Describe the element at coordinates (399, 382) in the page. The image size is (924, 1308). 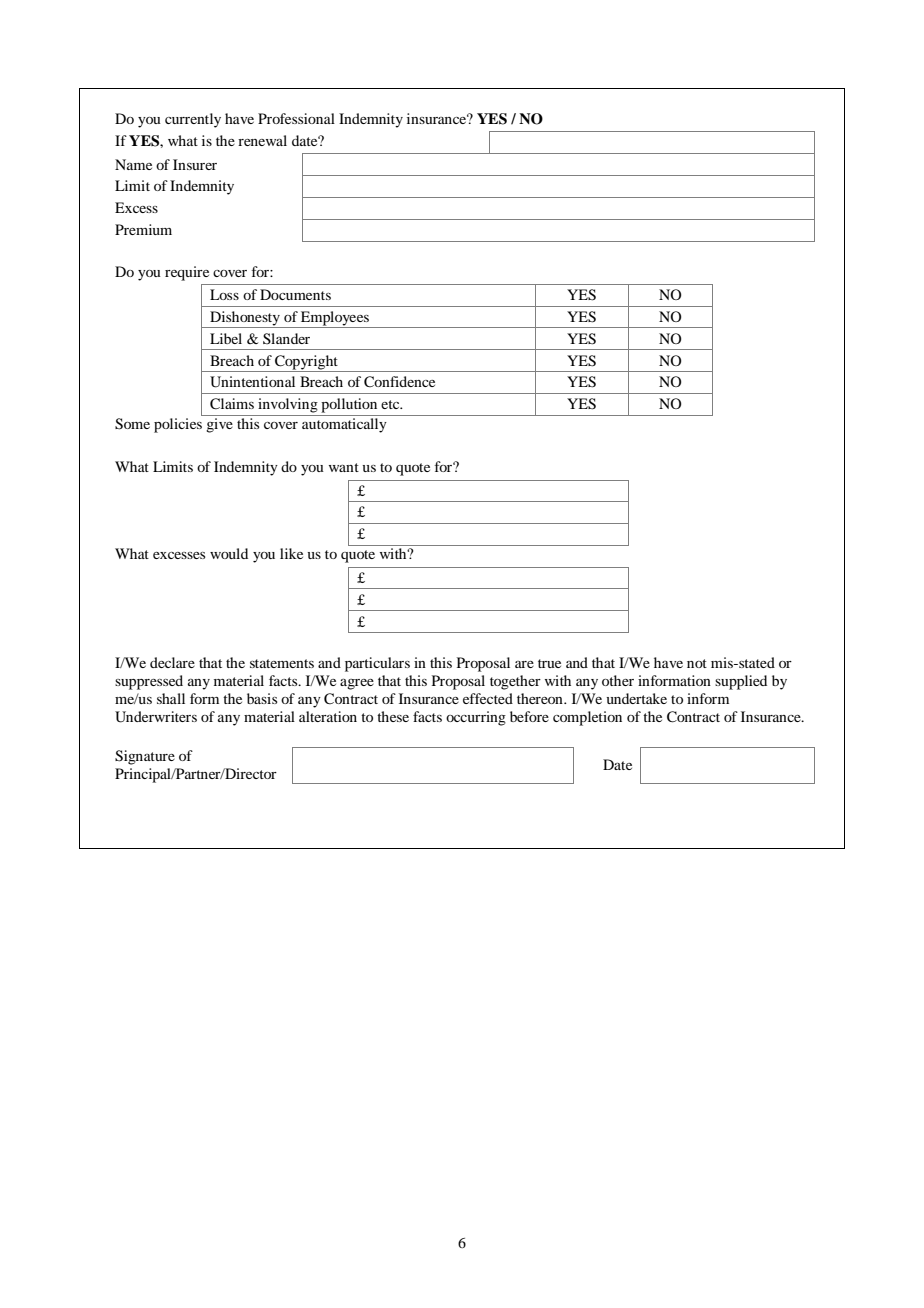
I see `Confidence` at that location.
